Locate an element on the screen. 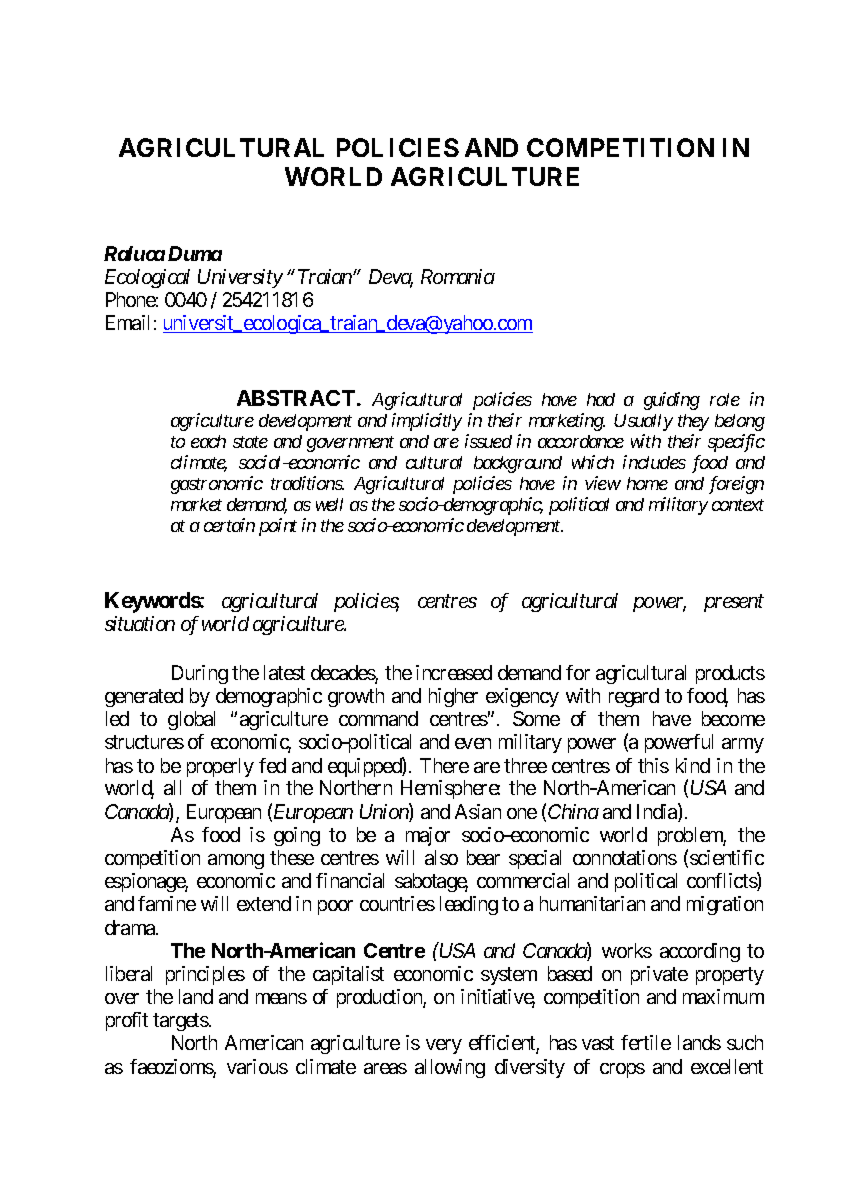 This screenshot has height=1189, width=841. increased is located at coordinates (454, 672).
